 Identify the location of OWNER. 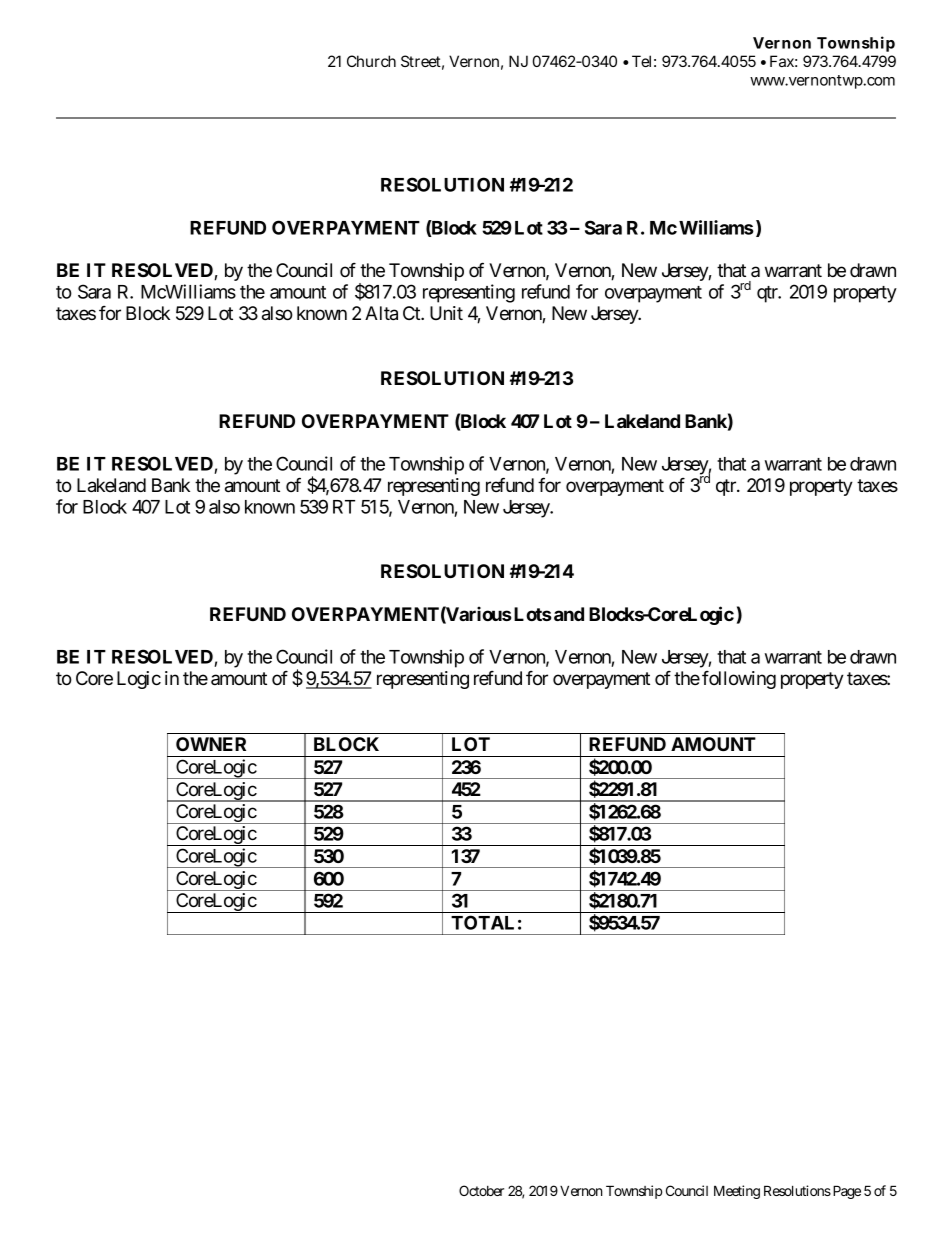
(211, 744).
